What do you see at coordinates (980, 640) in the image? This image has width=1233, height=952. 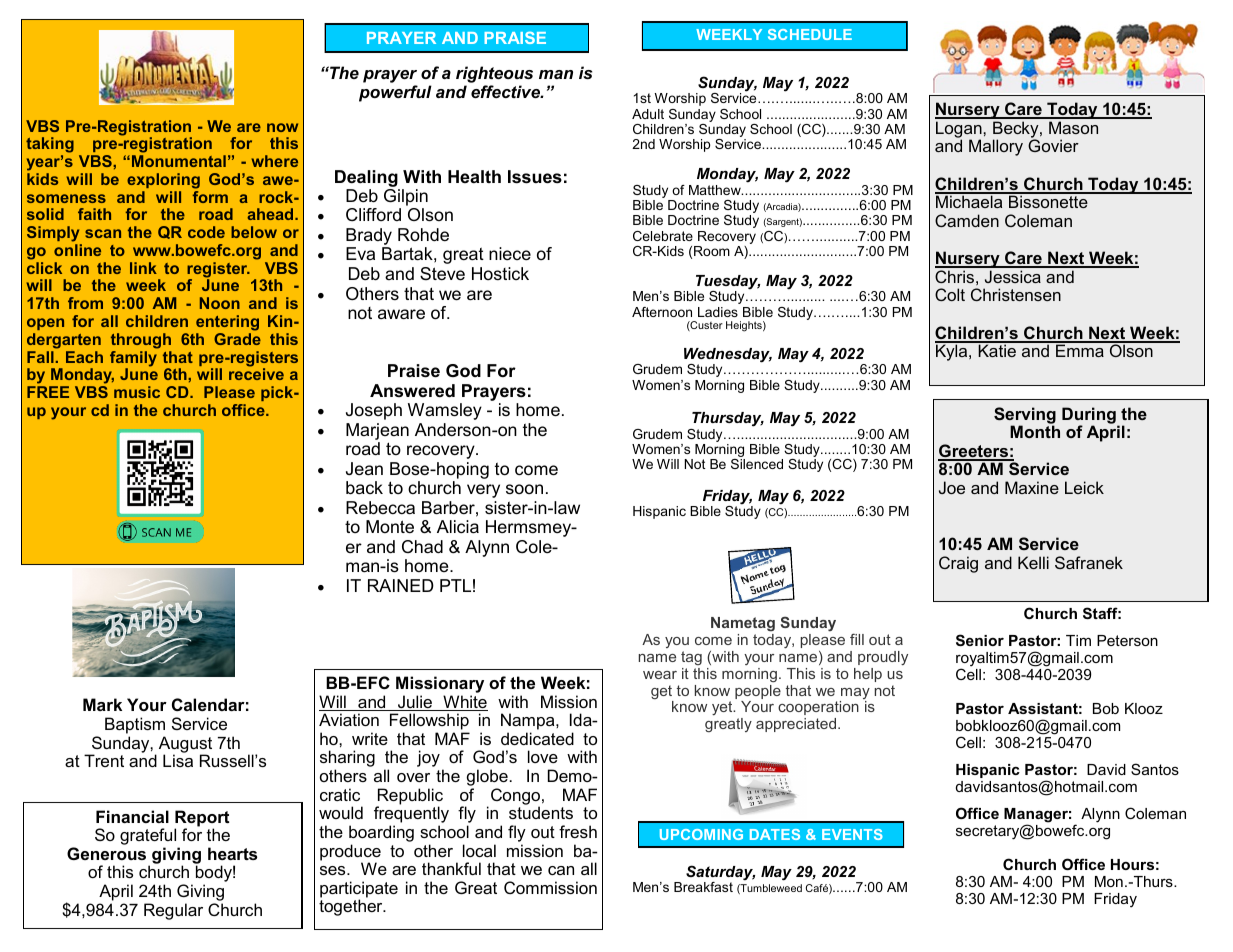 I see `Senior` at bounding box center [980, 640].
